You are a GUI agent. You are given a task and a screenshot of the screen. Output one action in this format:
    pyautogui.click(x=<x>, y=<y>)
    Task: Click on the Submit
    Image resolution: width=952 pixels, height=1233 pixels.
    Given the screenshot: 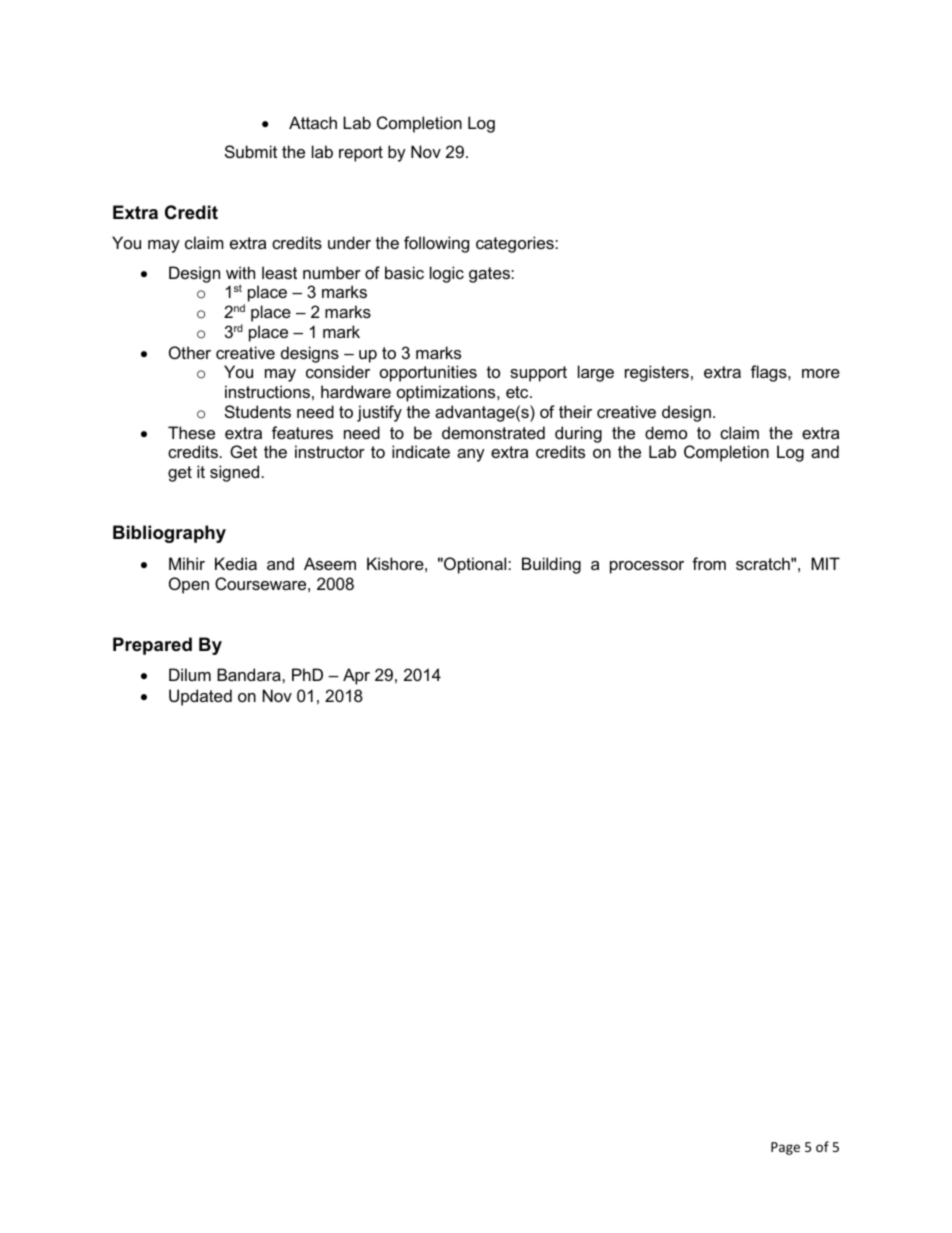 What is the action you would take?
    pyautogui.click(x=251, y=151)
